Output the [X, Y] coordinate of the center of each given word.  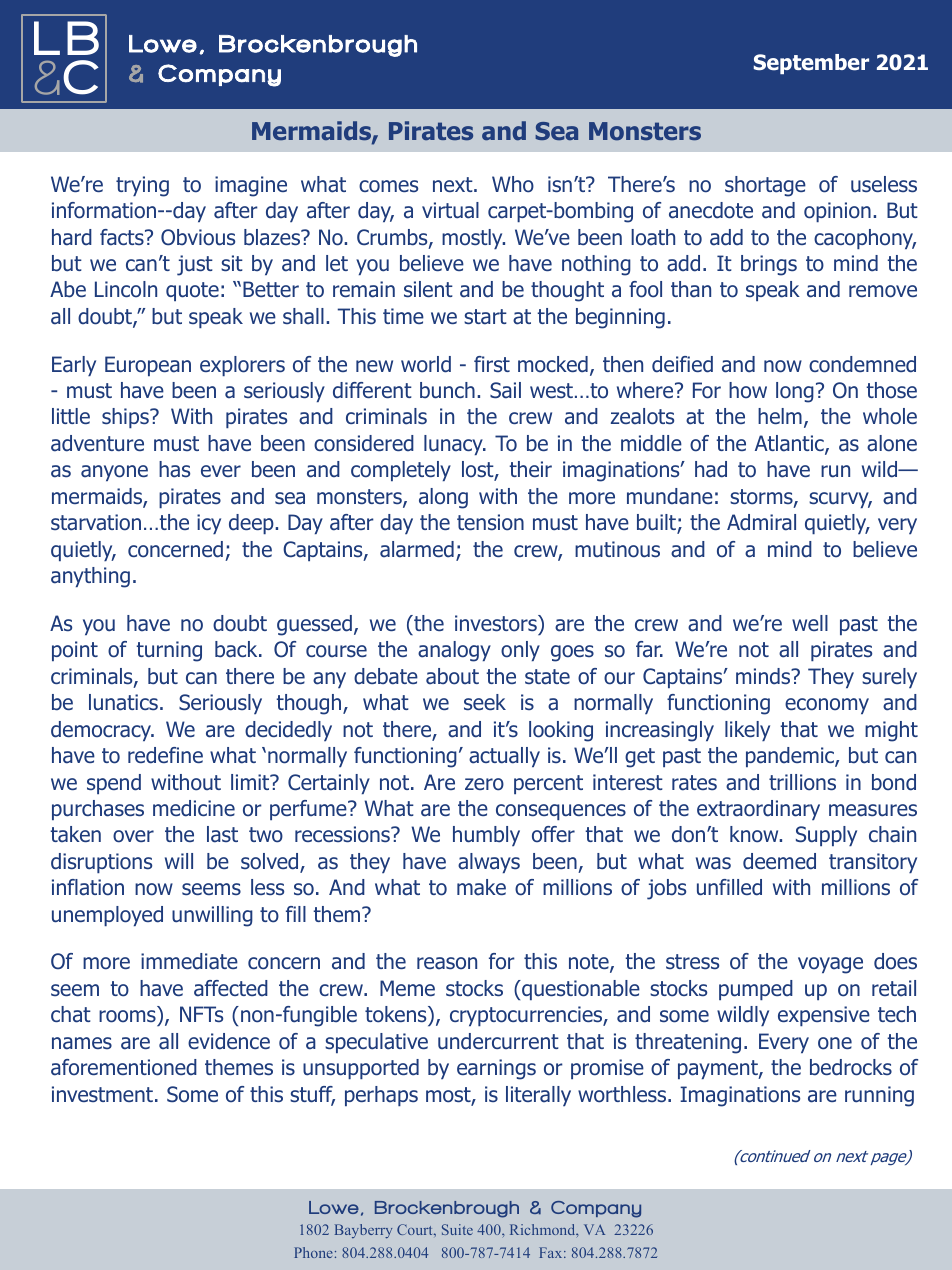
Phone [313, 1252]
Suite [457, 1229]
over [133, 836]
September [811, 64]
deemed [779, 861]
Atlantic [790, 444]
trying [142, 186]
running [879, 1096]
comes [388, 186]
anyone [114, 473]
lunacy [454, 445]
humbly [486, 836]
